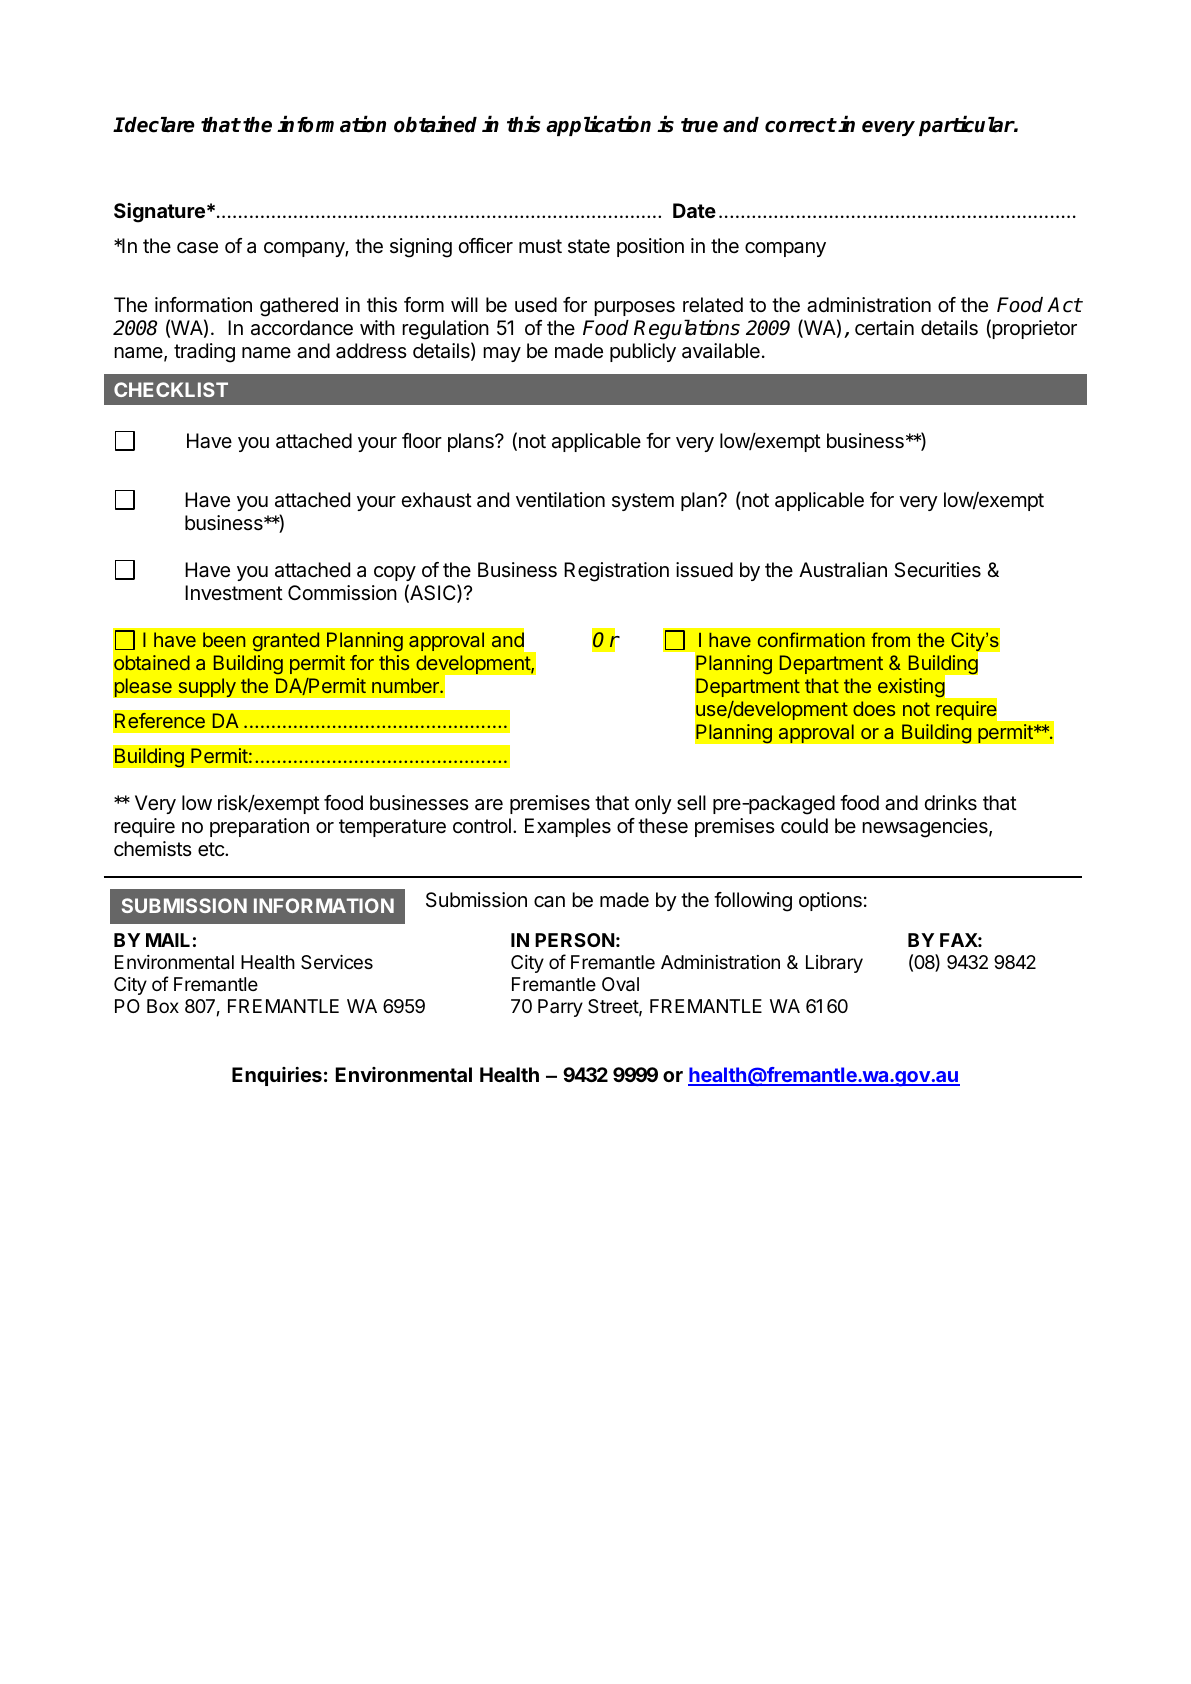 Image resolution: width=1191 pixels, height=1684 pixels. Describe the element at coordinates (598, 125) in the image. I see `application` at that location.
